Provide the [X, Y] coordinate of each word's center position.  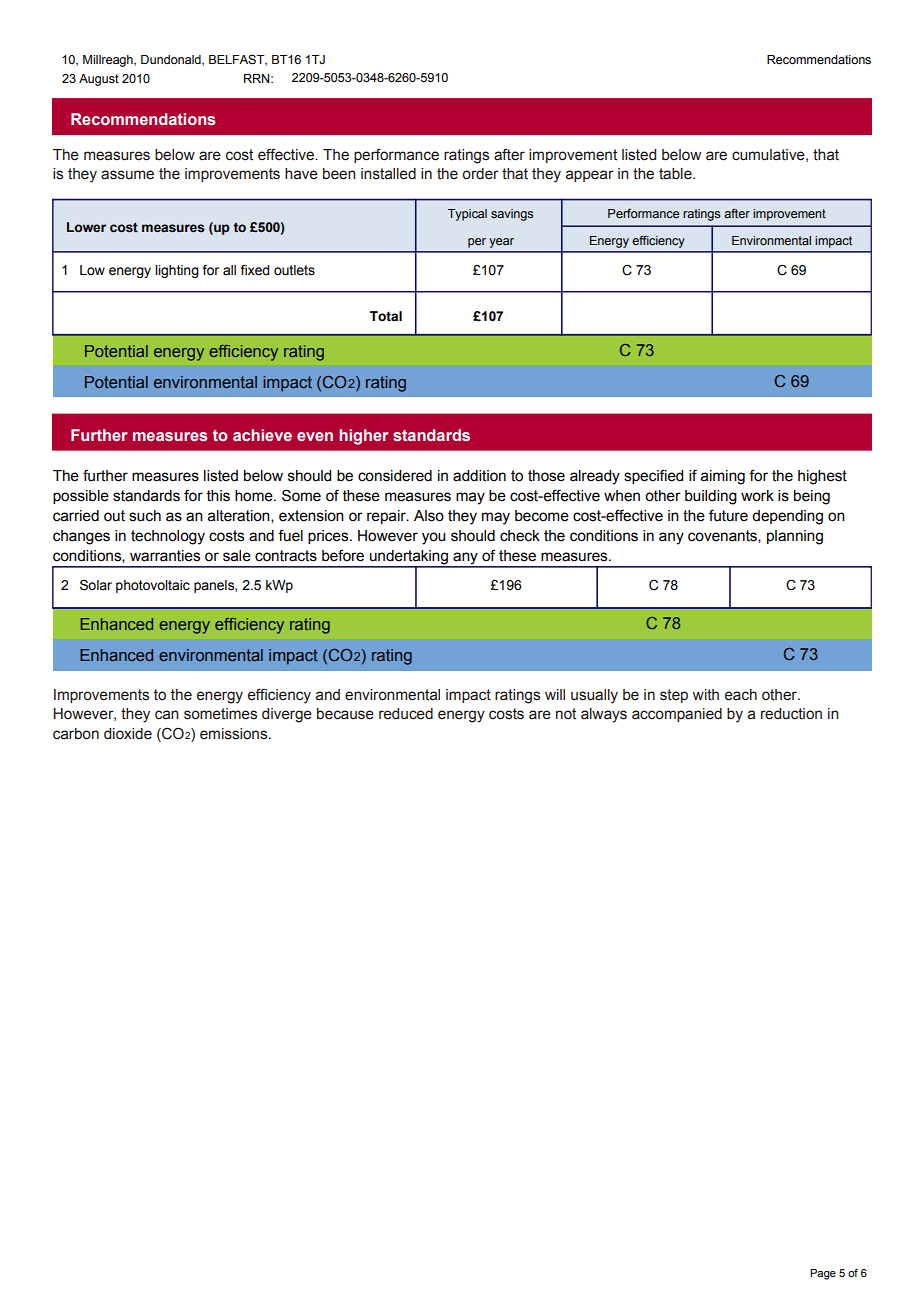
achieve [262, 435]
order [480, 174]
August [99, 80]
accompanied [677, 715]
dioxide [128, 734]
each [741, 695]
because [345, 714]
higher [363, 437]
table [676, 174]
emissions [235, 734]
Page [823, 1274]
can [167, 715]
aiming [723, 477]
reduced [406, 714]
